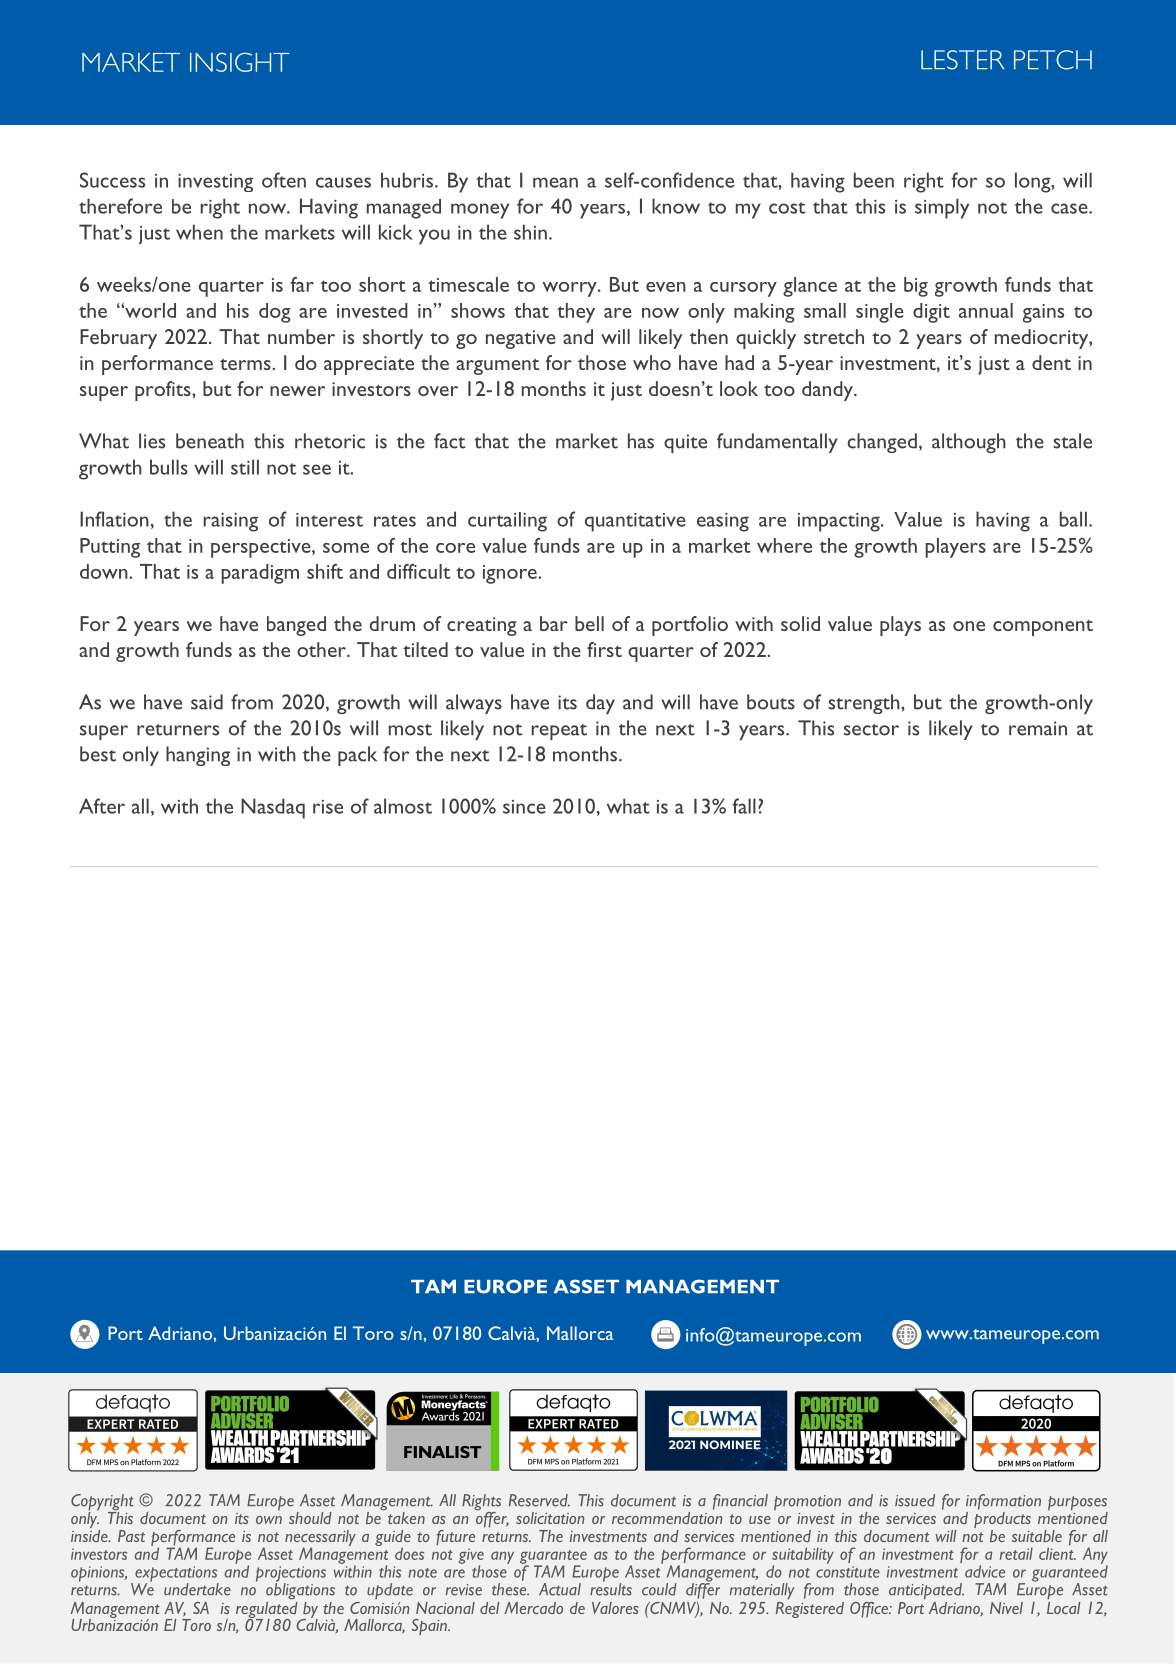 The image size is (1176, 1664). I want to click on players, so click(955, 548).
